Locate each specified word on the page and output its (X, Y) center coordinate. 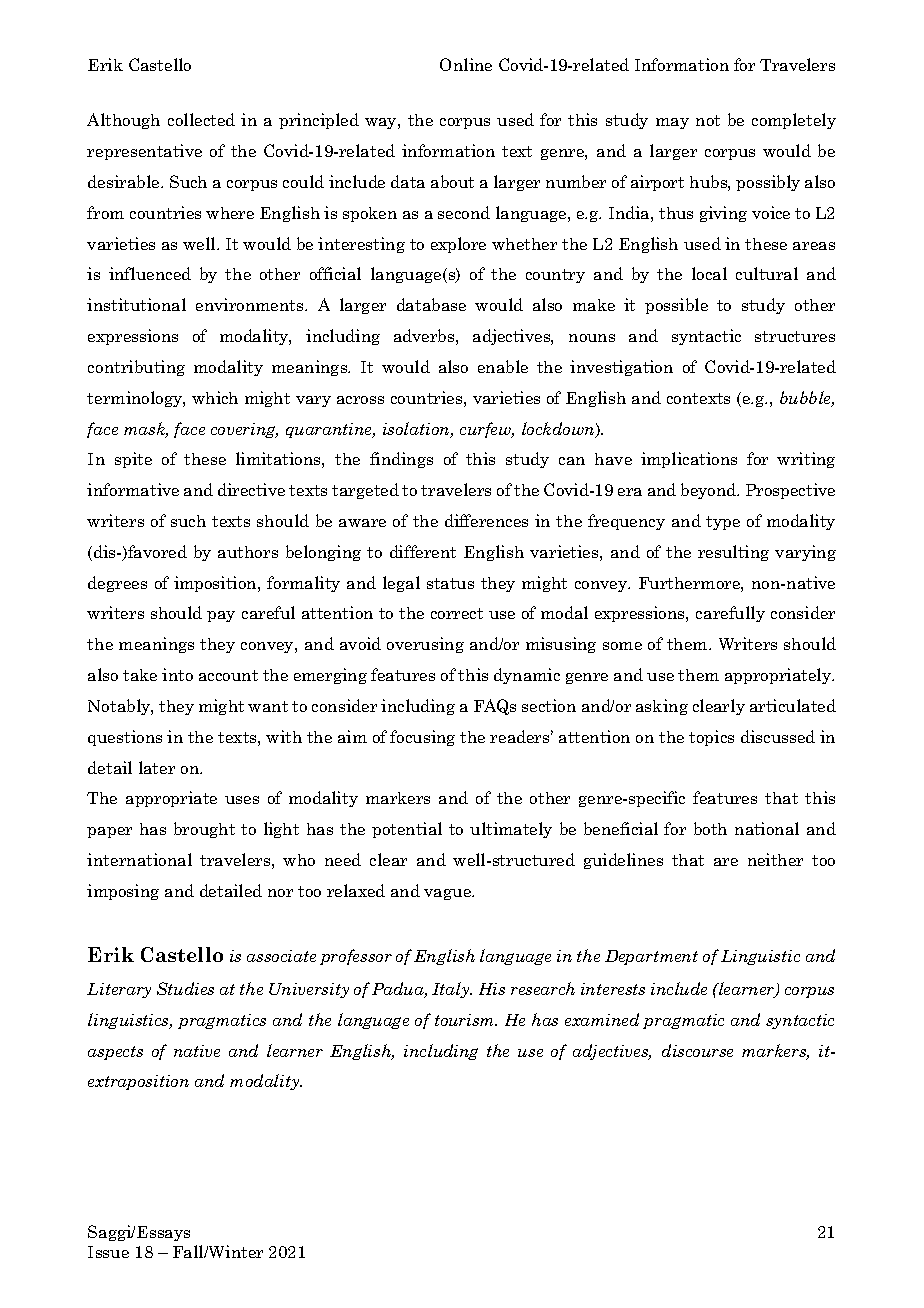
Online (466, 64)
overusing (425, 645)
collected (201, 119)
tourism (466, 1020)
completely (794, 121)
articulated (793, 705)
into (177, 674)
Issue (108, 1252)
